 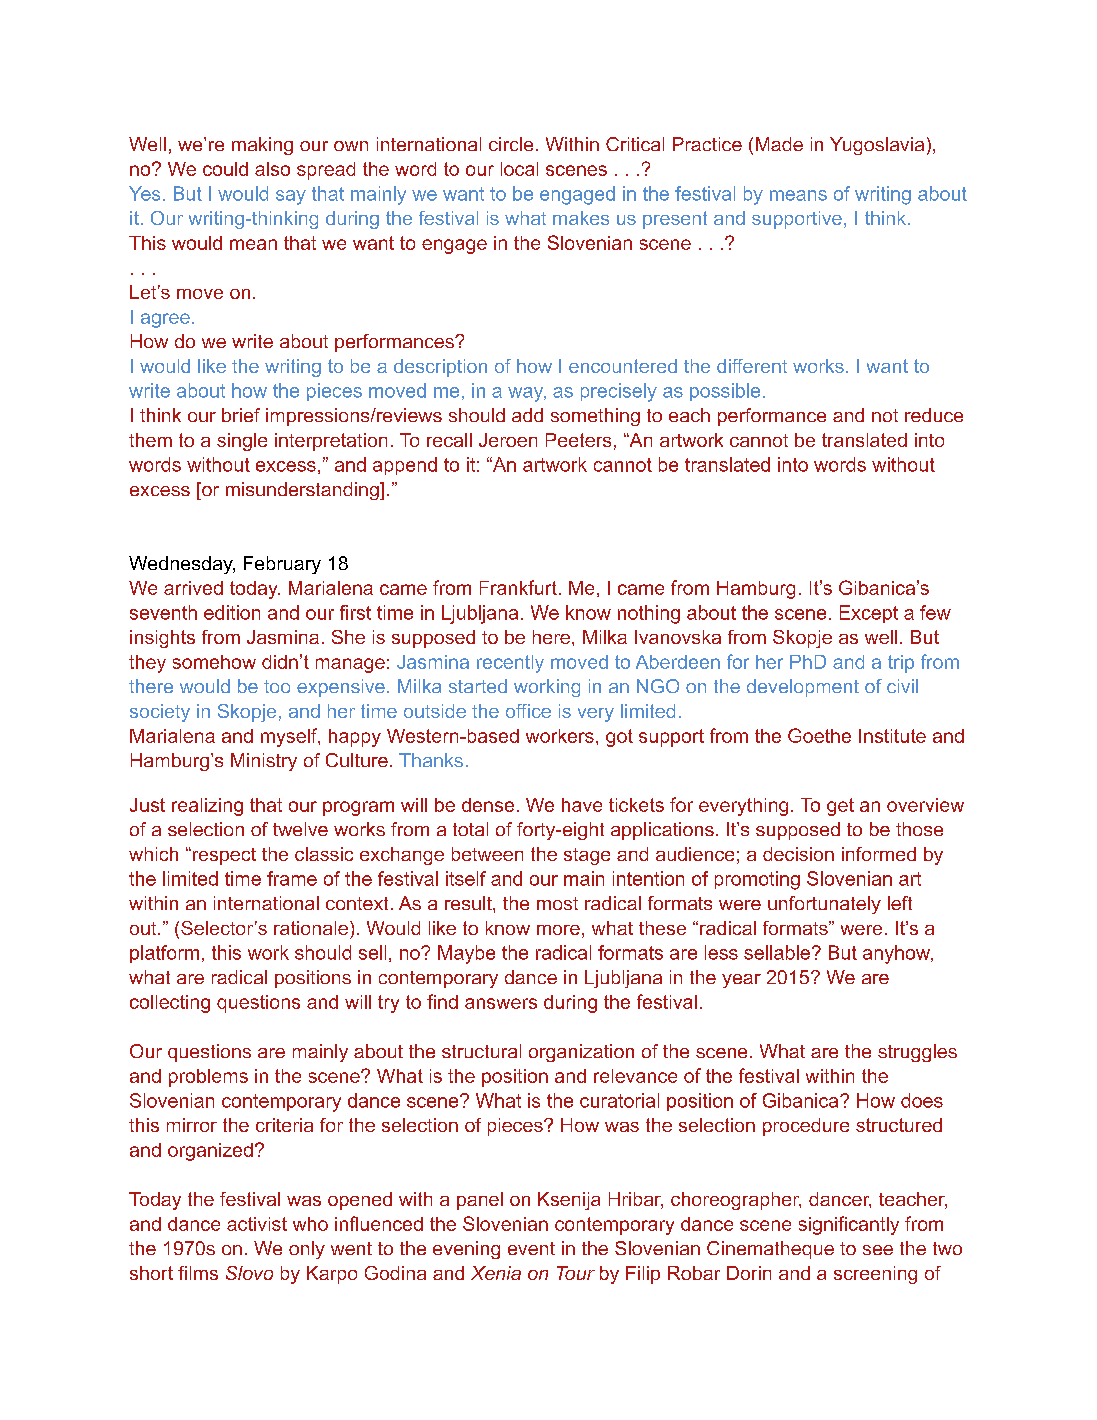 What do you see at coordinates (242, 442) in the screenshot?
I see `single` at bounding box center [242, 442].
